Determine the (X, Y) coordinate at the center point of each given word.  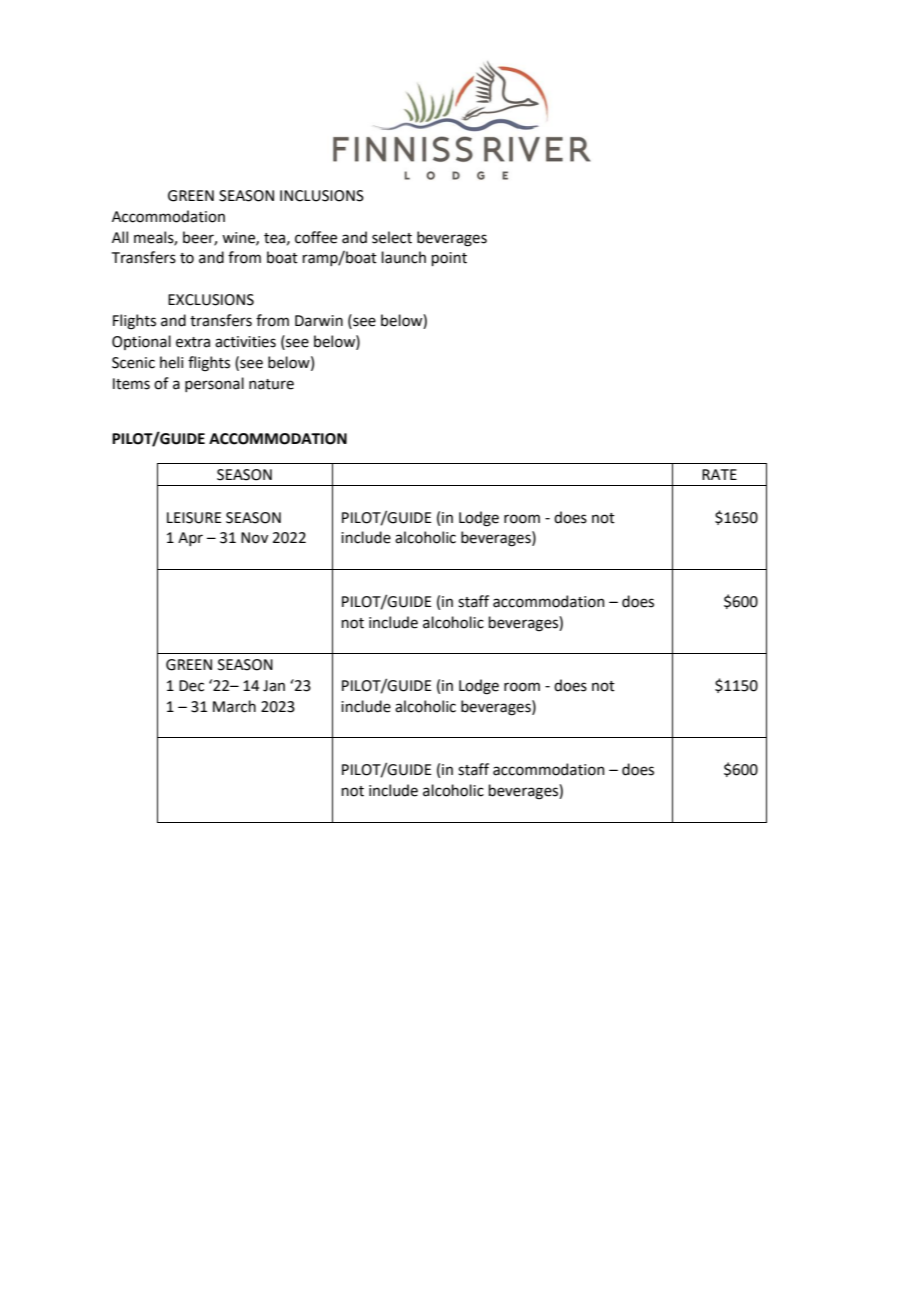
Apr (190, 539)
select (392, 237)
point (449, 259)
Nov (254, 538)
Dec (191, 686)
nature (271, 384)
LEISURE (194, 518)
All (120, 237)
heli (171, 362)
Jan (274, 686)
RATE (719, 474)
